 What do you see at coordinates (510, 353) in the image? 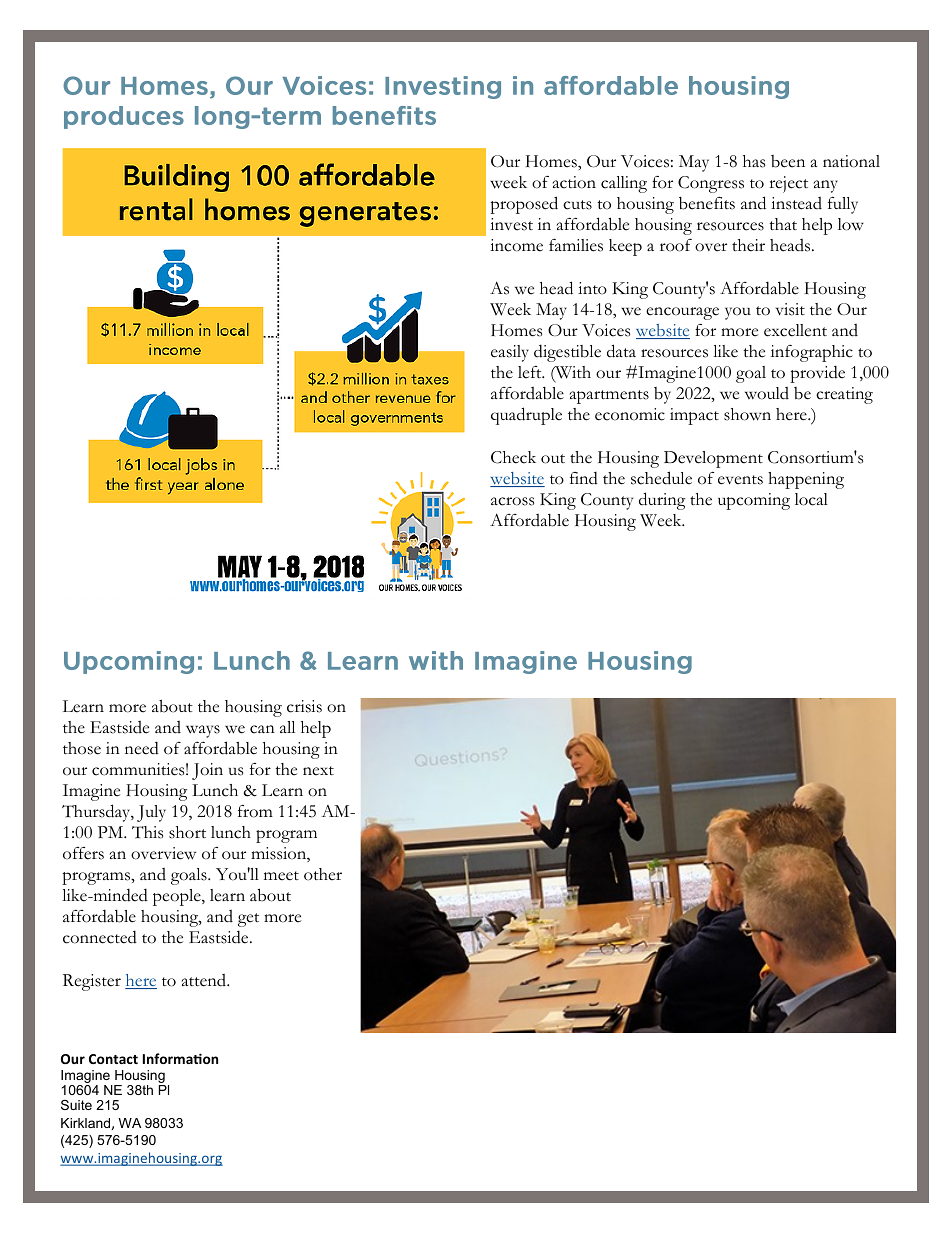
I see `easily` at bounding box center [510, 353].
